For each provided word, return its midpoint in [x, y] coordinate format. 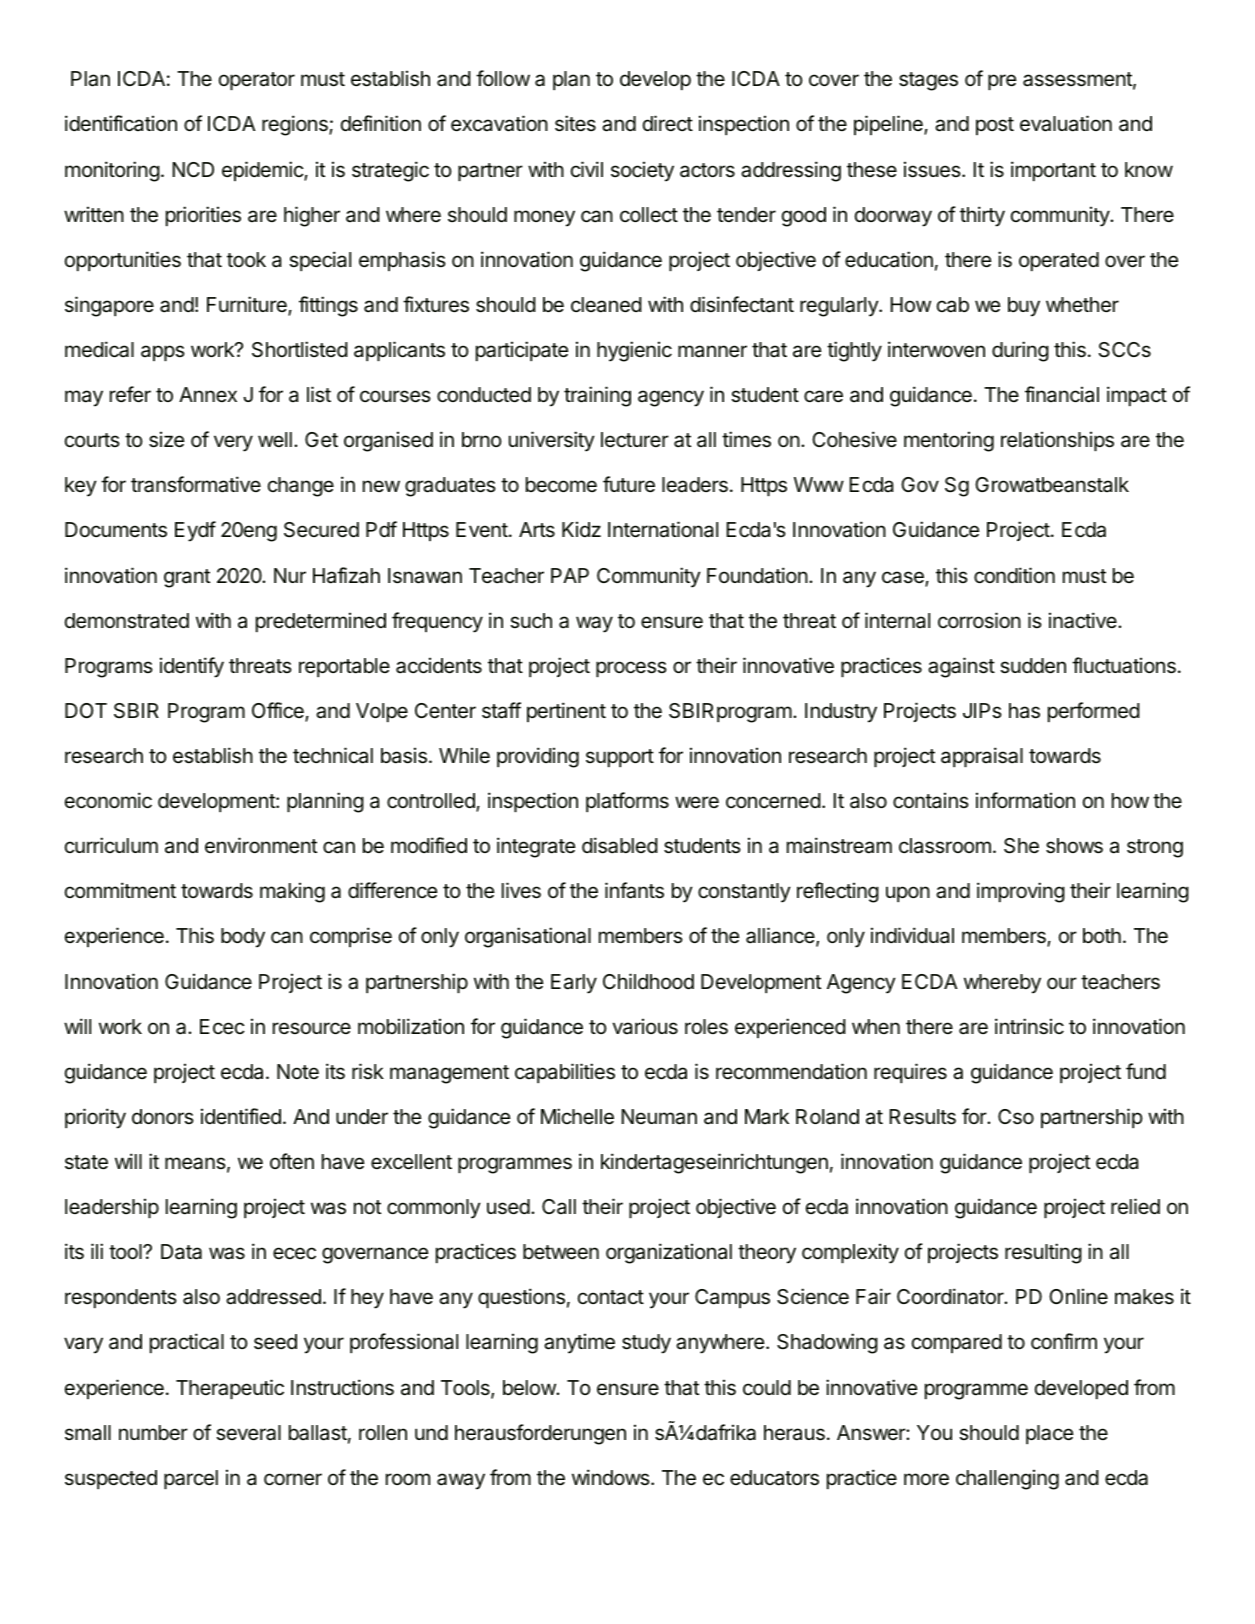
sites [575, 123]
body [243, 938]
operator [257, 81]
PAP [570, 575]
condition [1014, 575]
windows [612, 1477]
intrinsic [1029, 1026]
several [248, 1433]
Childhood [648, 981]
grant [187, 578]
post [995, 126]
